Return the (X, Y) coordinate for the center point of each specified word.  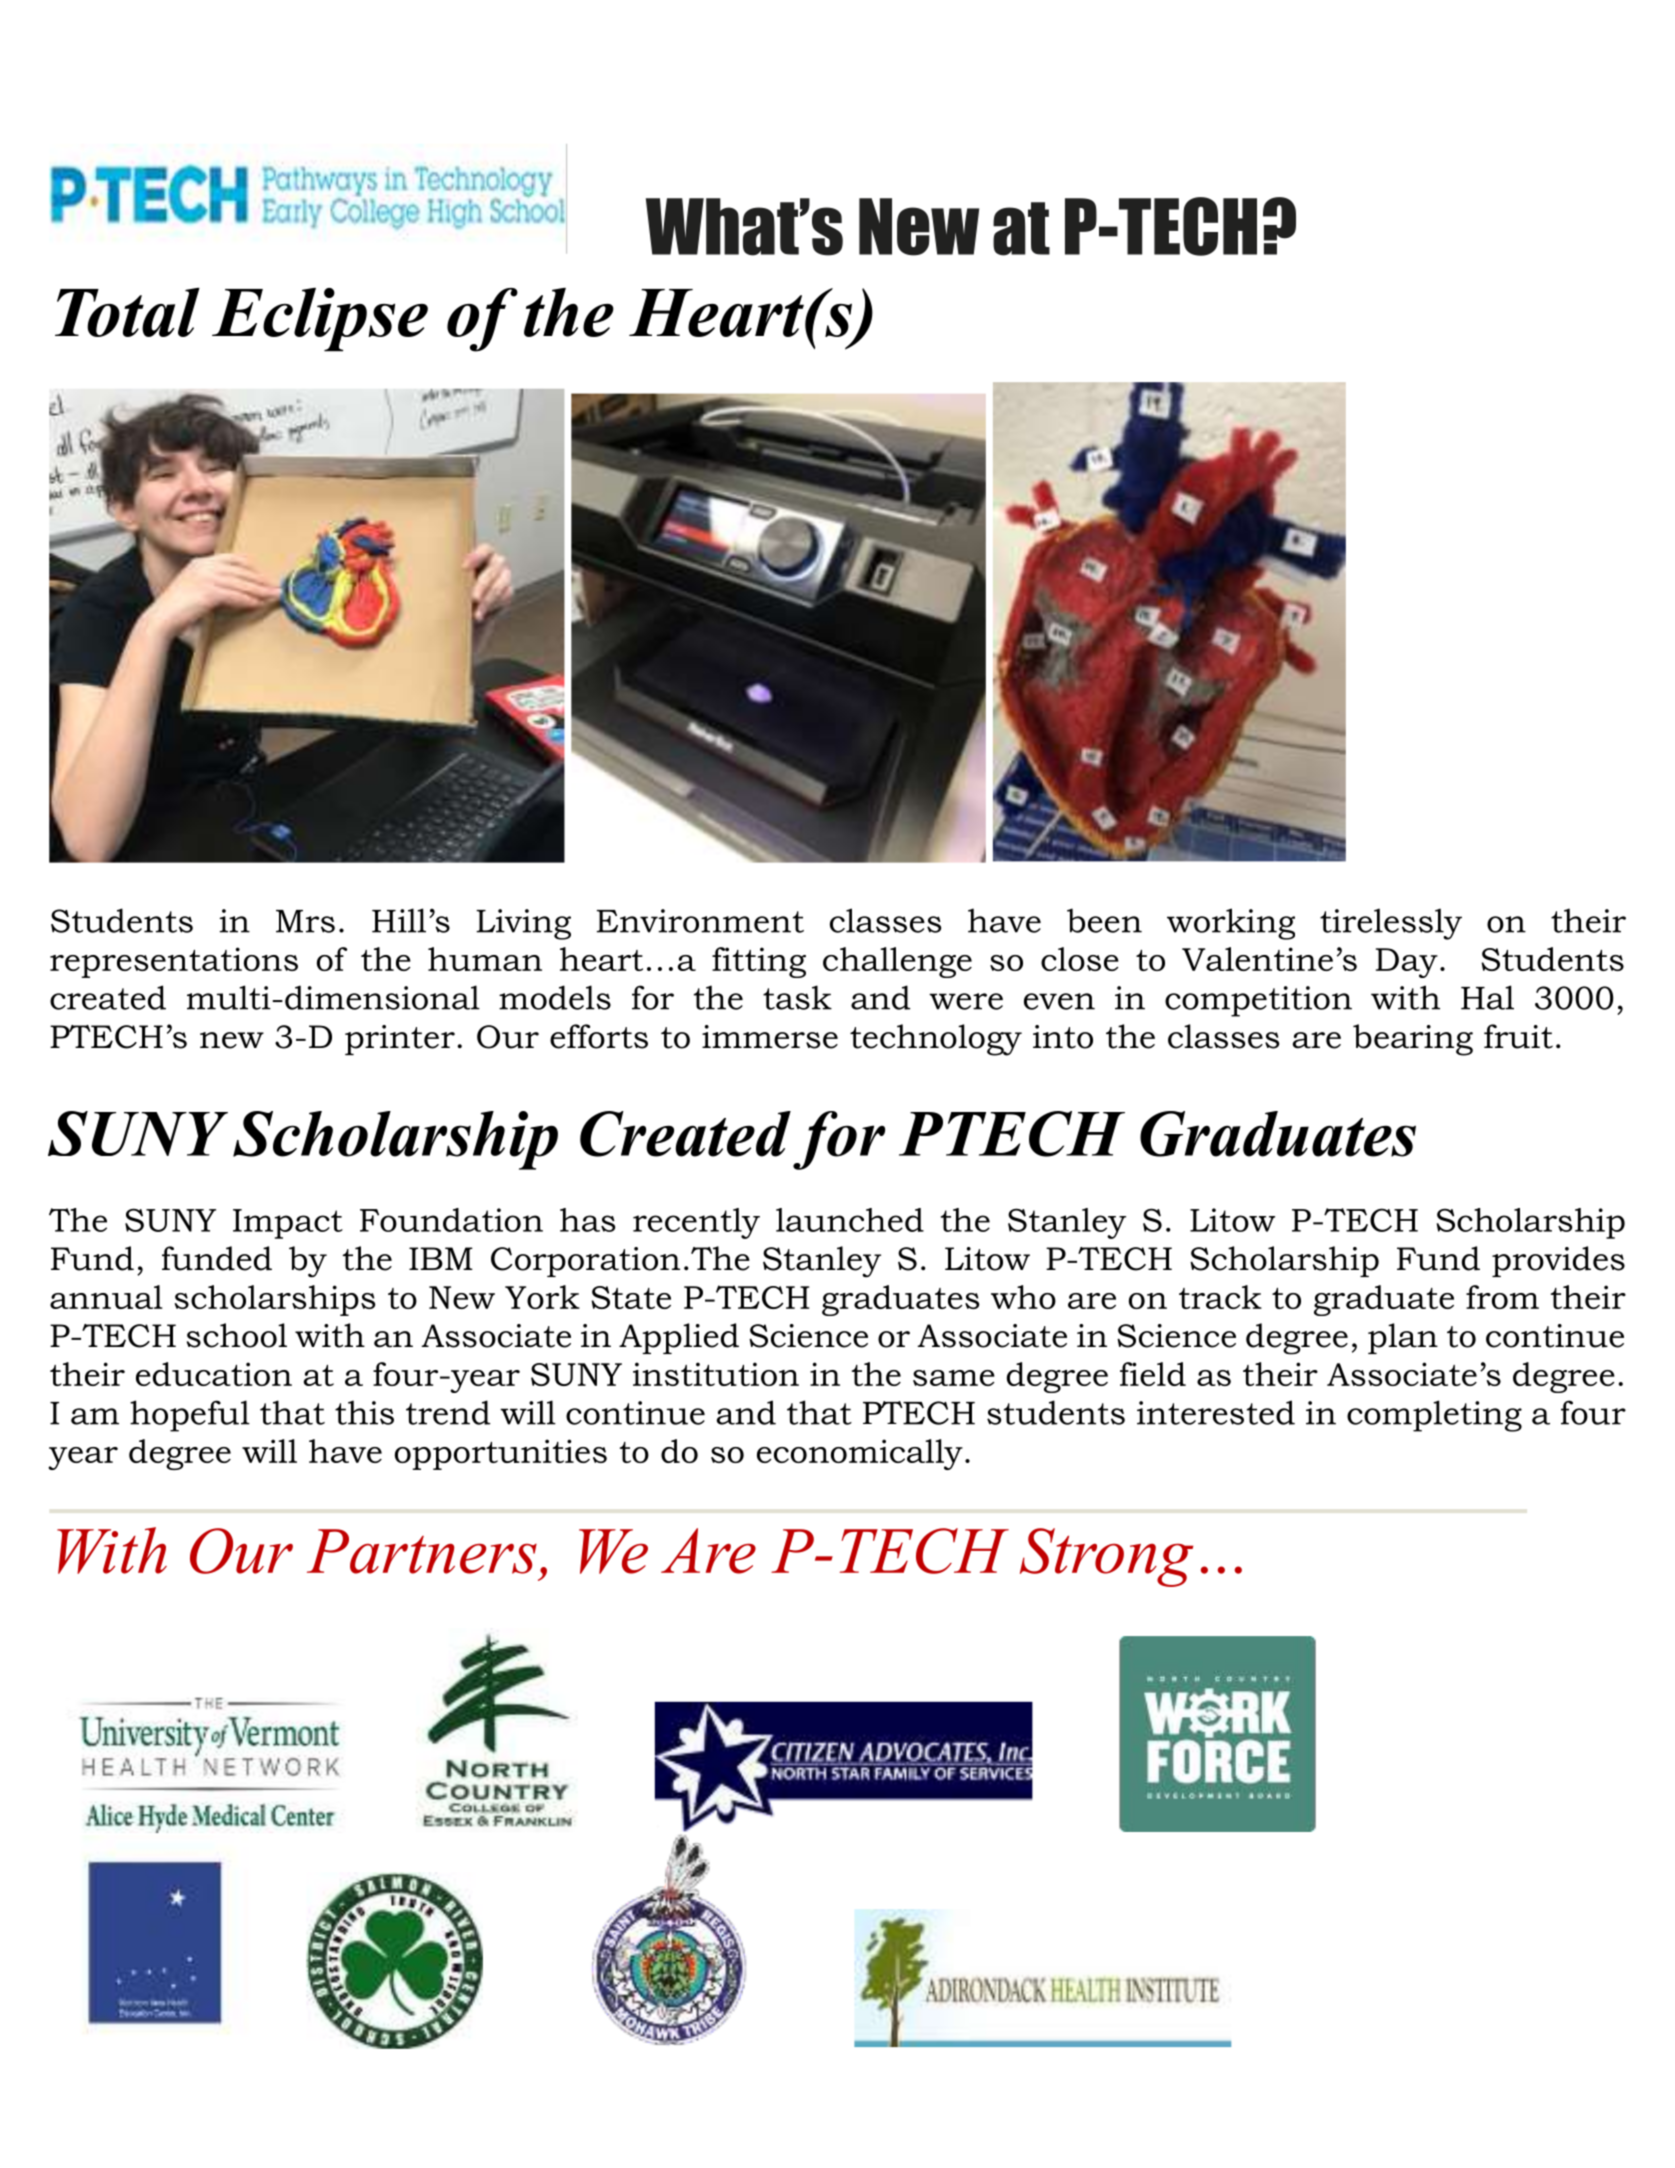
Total (127, 312)
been (1104, 920)
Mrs (305, 921)
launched (850, 1220)
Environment (700, 921)
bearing (1413, 1040)
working (1231, 924)
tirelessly (1391, 924)
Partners (422, 1551)
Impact (288, 1224)
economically (860, 1454)
